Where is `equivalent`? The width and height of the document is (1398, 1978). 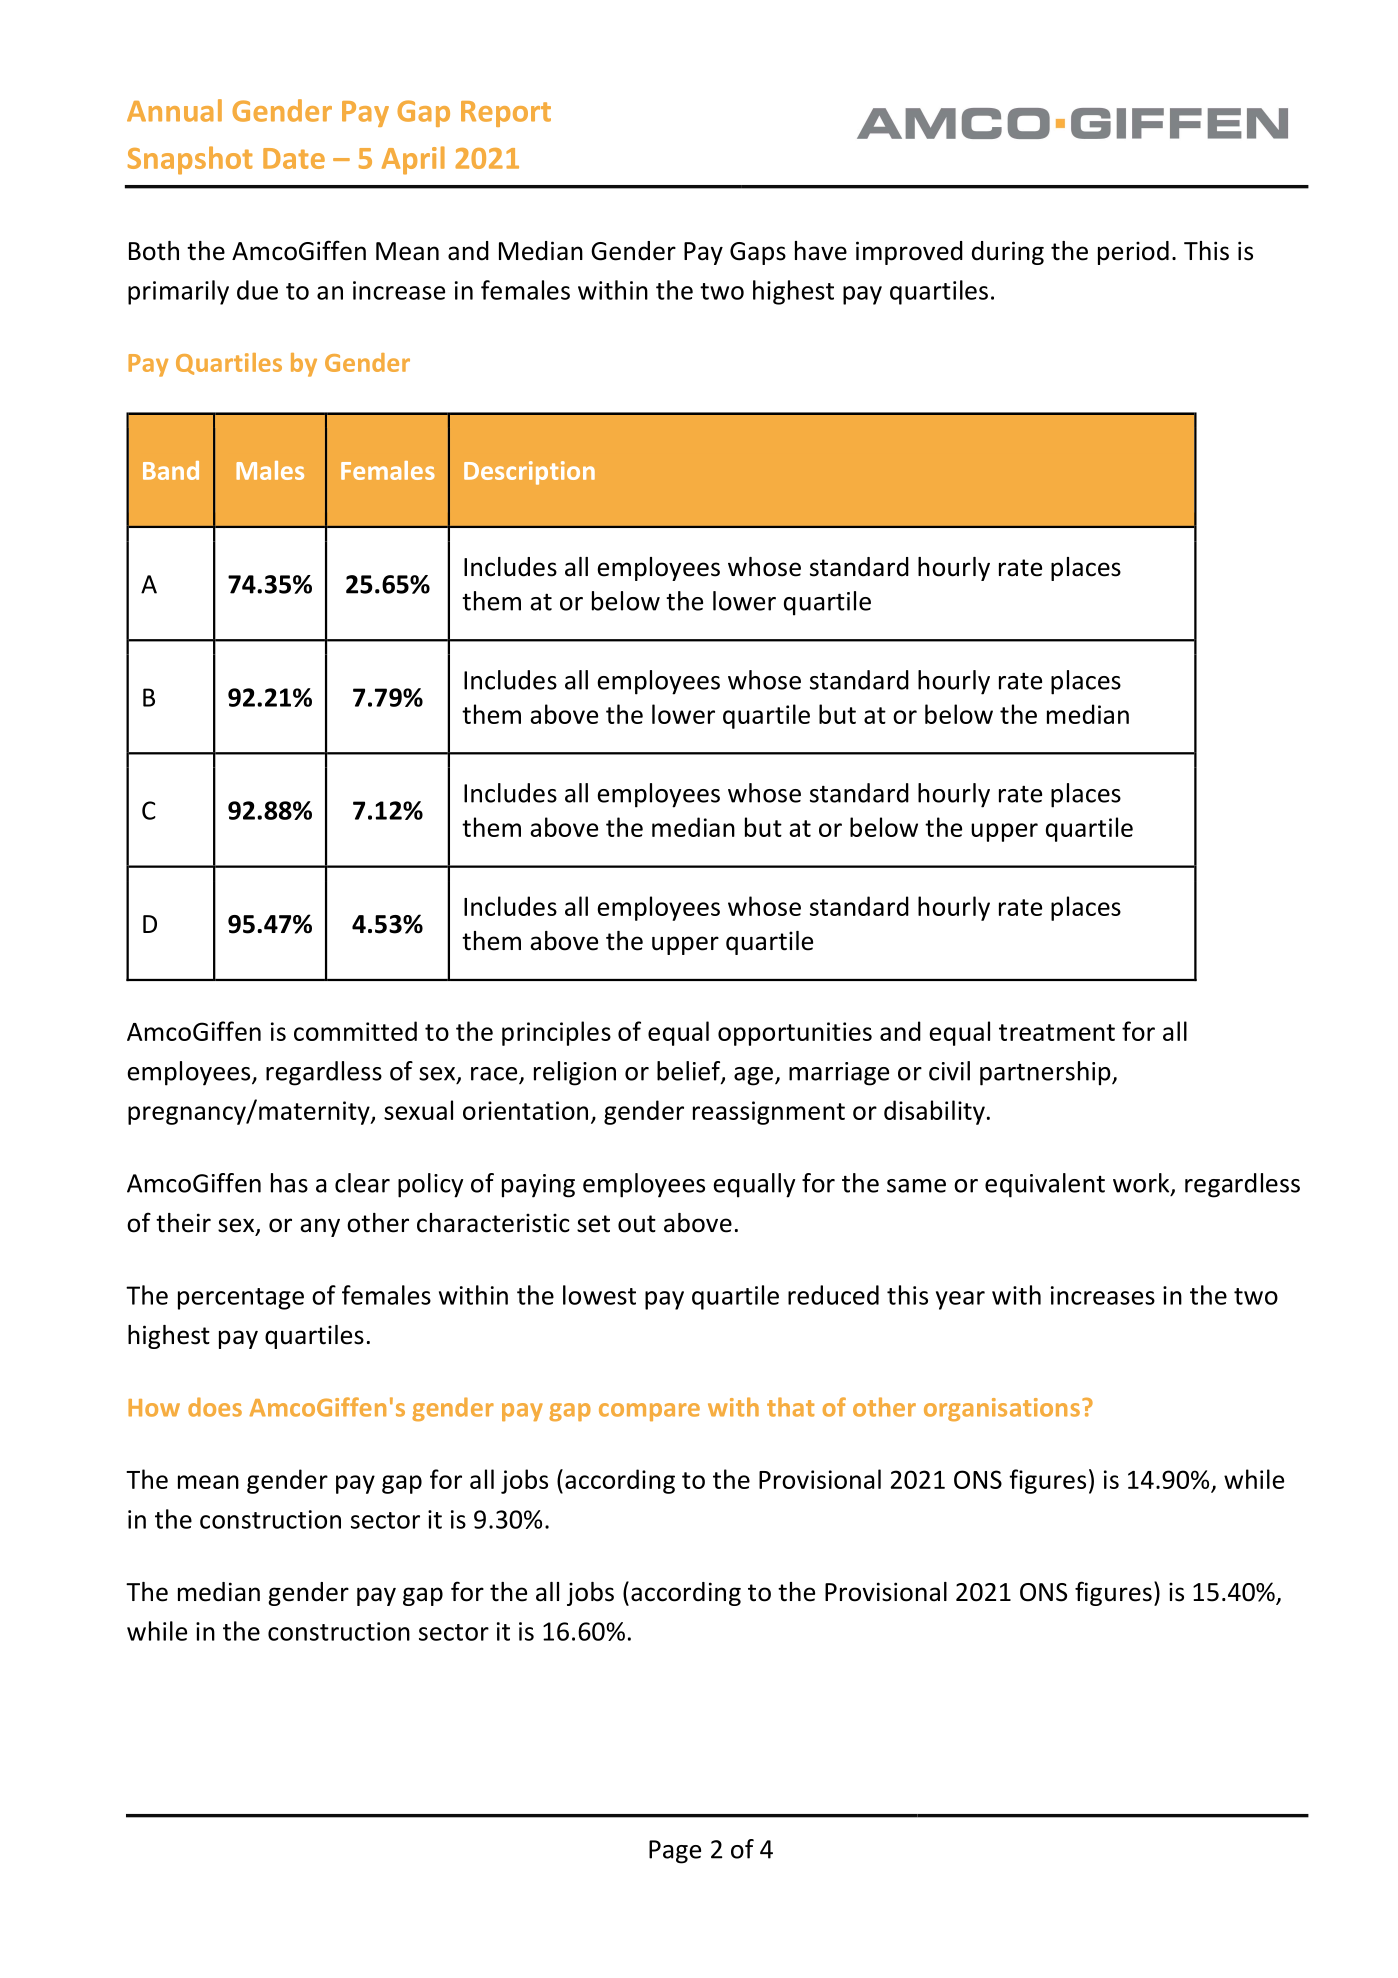
equivalent is located at coordinates (1045, 1185).
